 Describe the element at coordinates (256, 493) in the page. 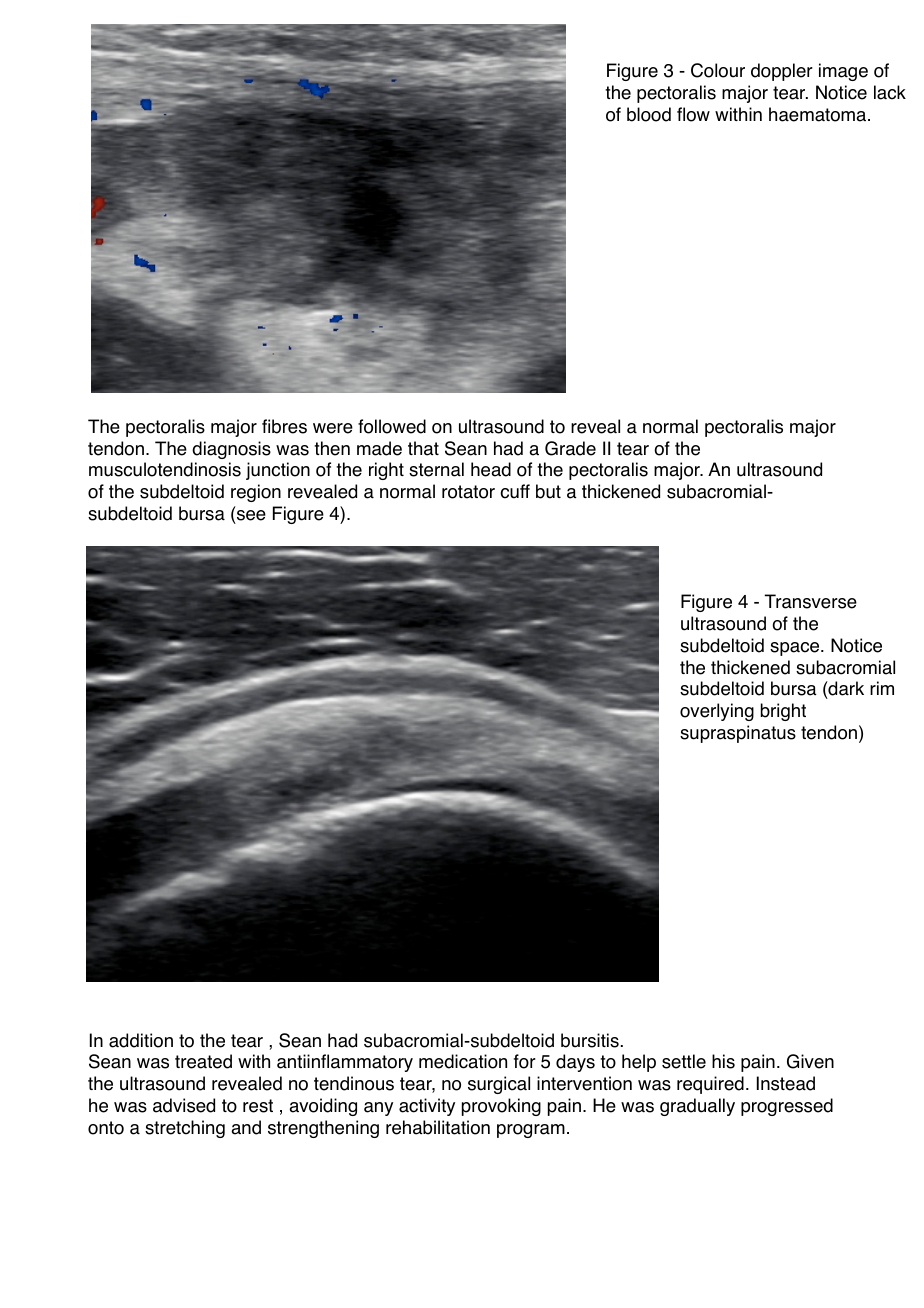

I see `region` at that location.
